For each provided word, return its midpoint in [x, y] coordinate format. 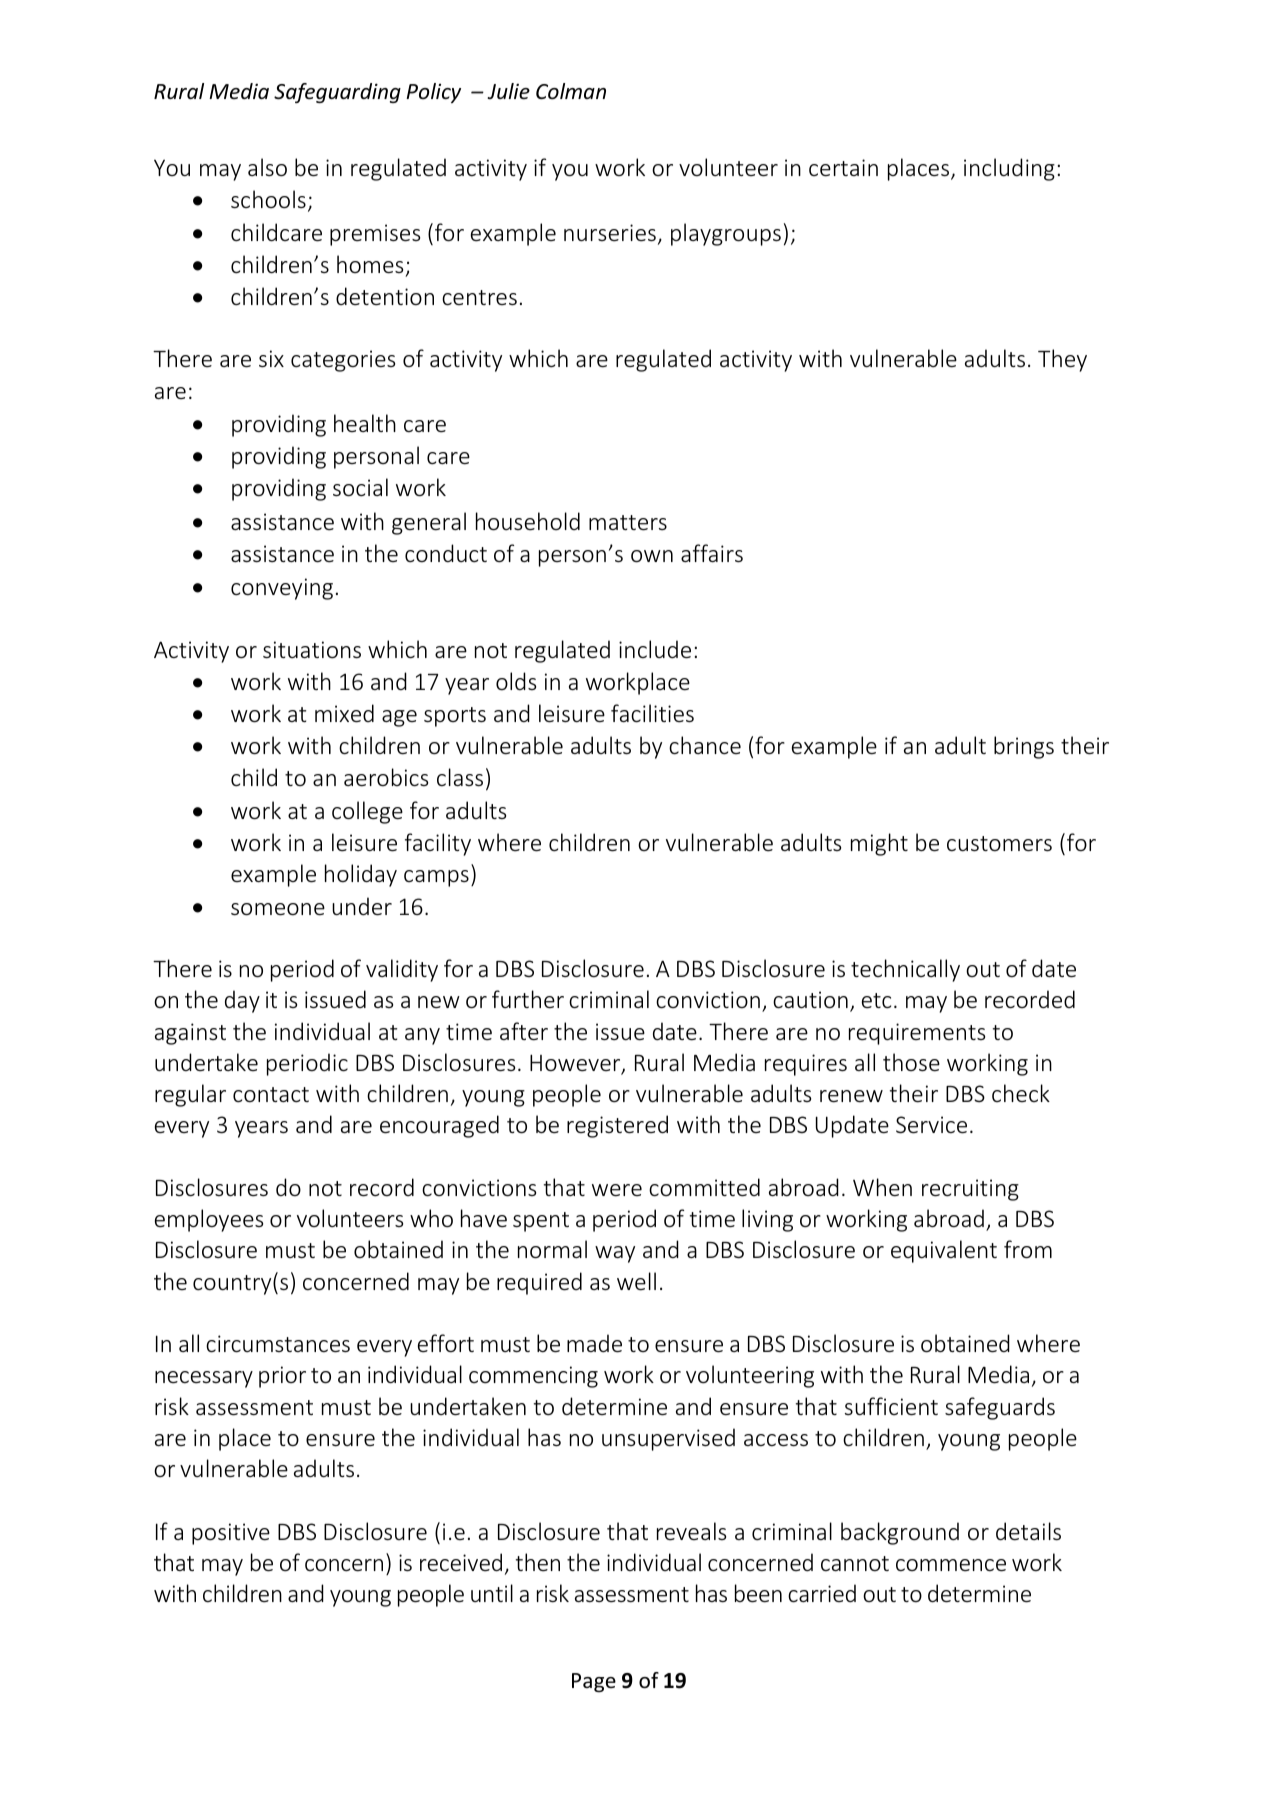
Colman [571, 91]
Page [594, 1682]
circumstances [278, 1344]
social [360, 487]
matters [628, 523]
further [528, 999]
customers [999, 844]
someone [278, 909]
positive [231, 1534]
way [615, 1254]
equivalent [944, 1251]
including [1009, 169]
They [1062, 360]
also [267, 167]
